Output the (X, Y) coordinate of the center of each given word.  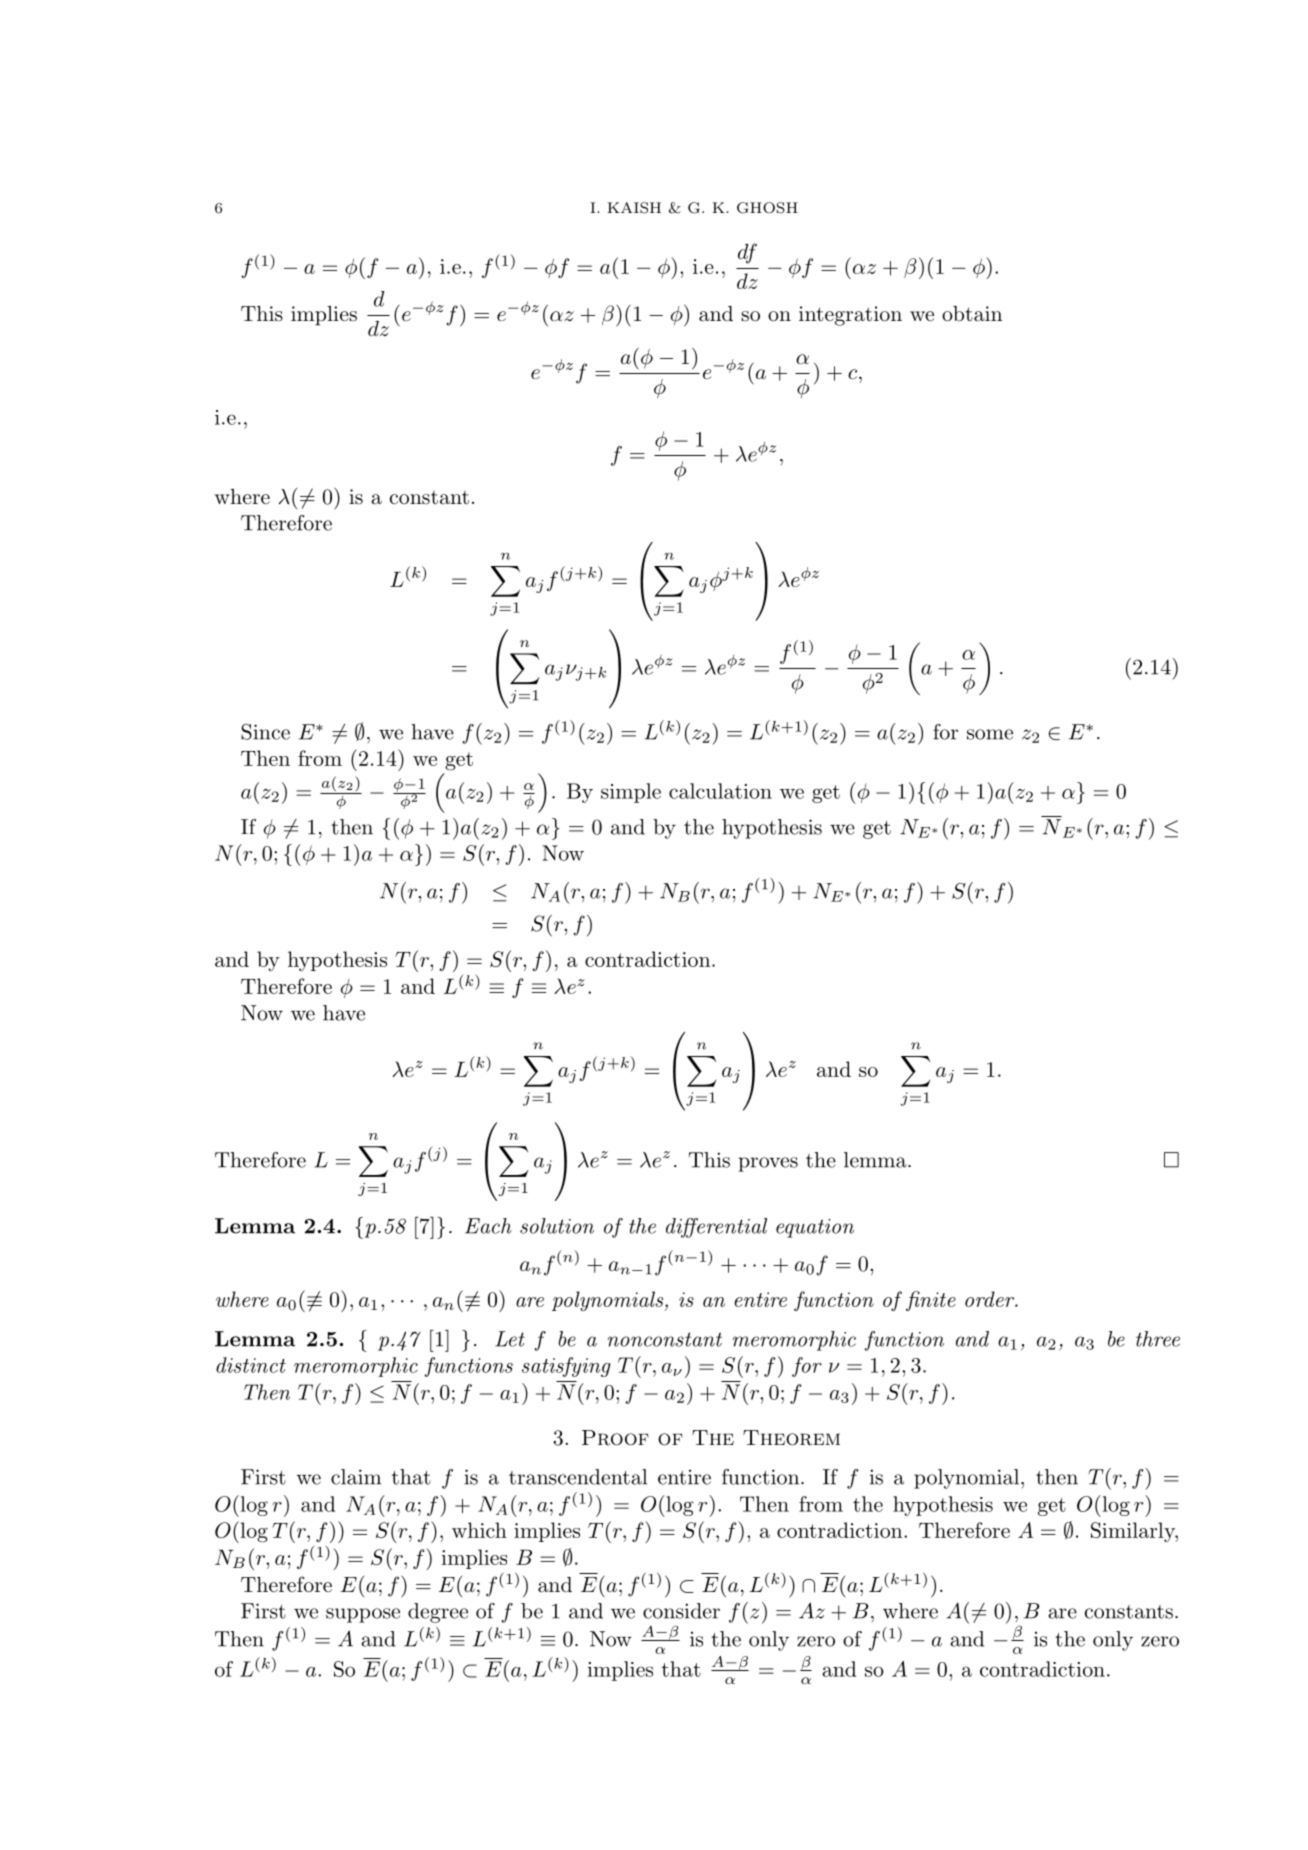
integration (850, 316)
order (990, 1299)
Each (488, 1226)
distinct (251, 1365)
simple (631, 793)
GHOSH (767, 208)
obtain (972, 314)
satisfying (566, 1367)
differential (716, 1228)
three (1158, 1339)
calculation (720, 791)
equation (815, 1228)
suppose (363, 1615)
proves (768, 1164)
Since (265, 732)
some (990, 734)
